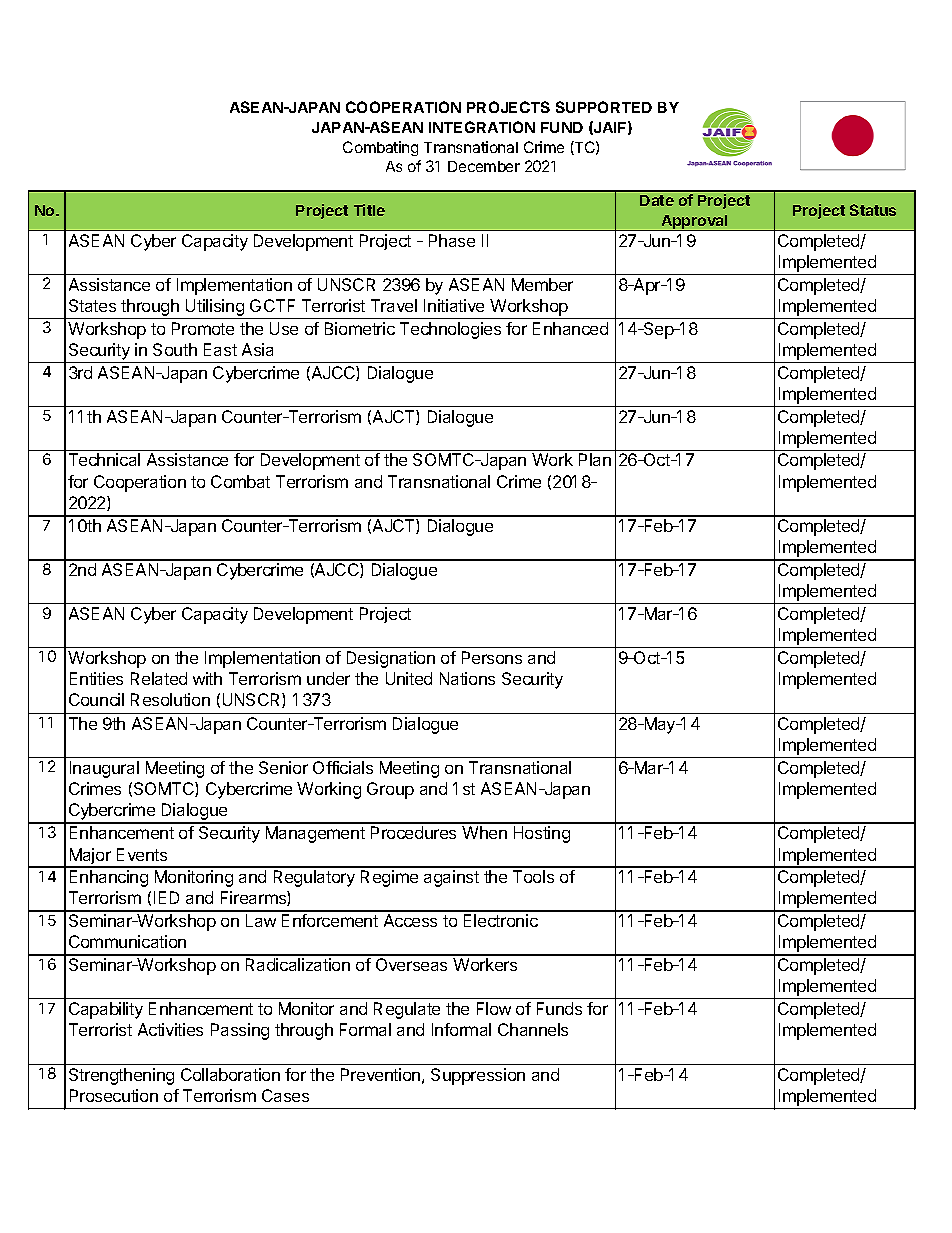 This document has width=952, height=1233. I want to click on Persons, so click(492, 657).
